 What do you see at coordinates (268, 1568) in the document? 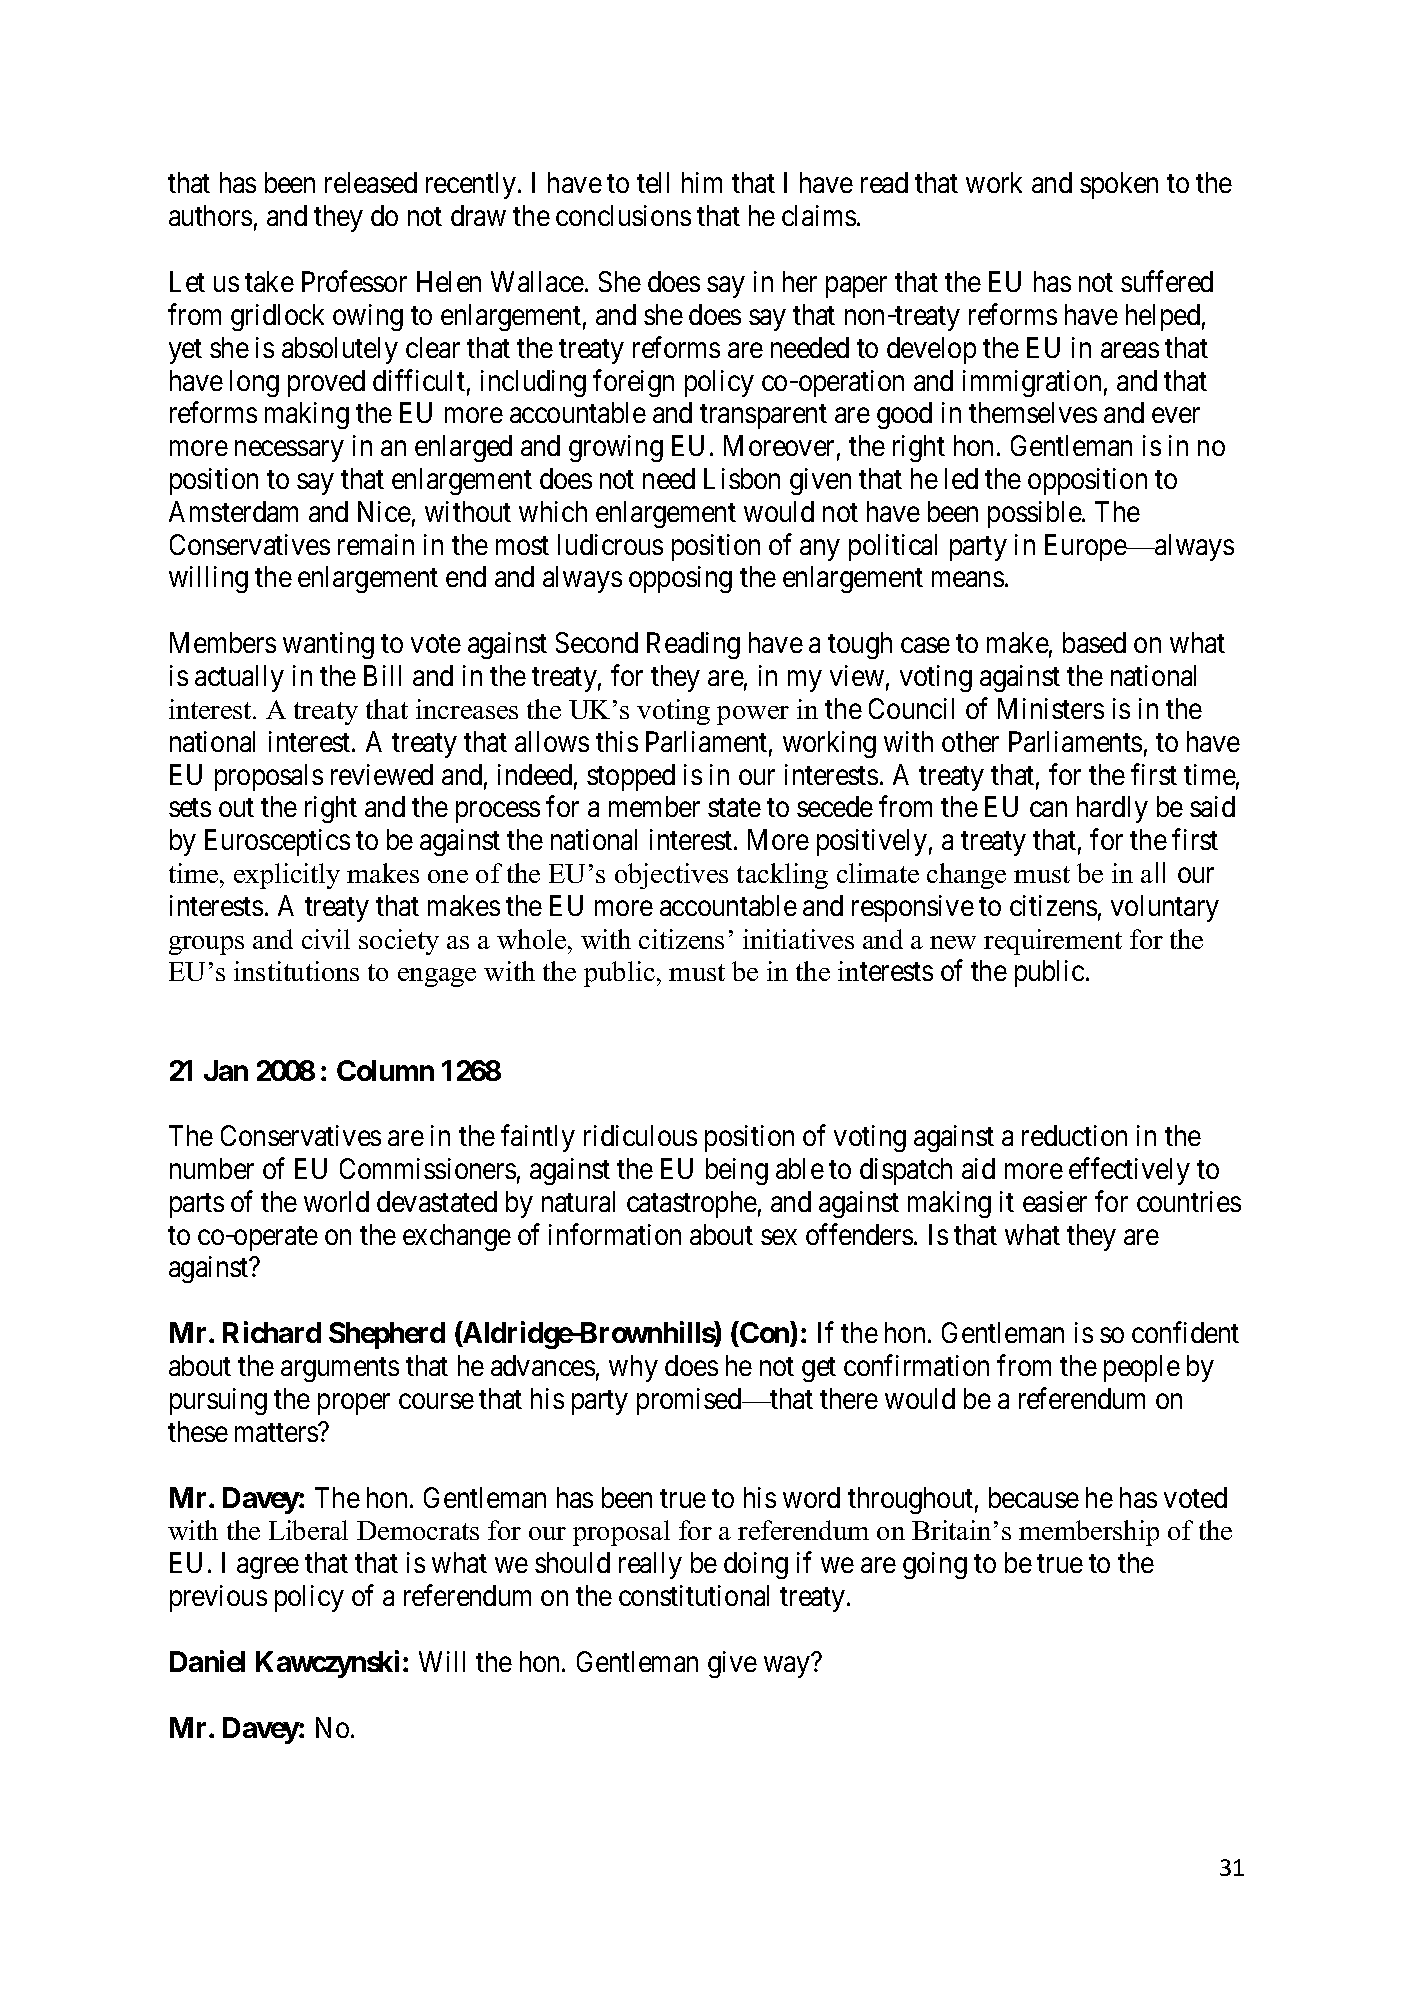
I see `agree` at bounding box center [268, 1568].
